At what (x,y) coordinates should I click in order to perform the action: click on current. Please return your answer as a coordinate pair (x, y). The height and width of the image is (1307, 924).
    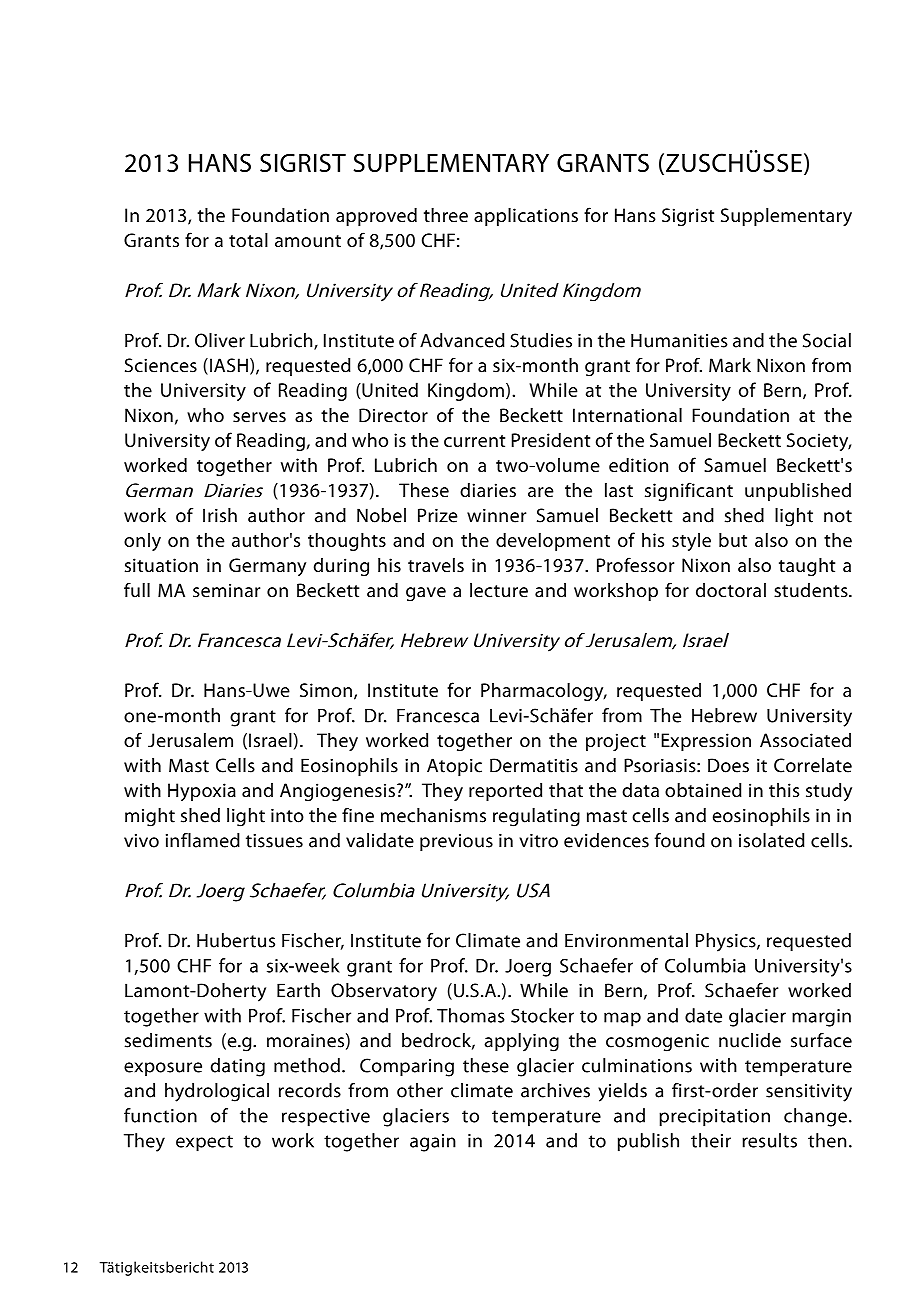
    Looking at the image, I should click on (474, 441).
